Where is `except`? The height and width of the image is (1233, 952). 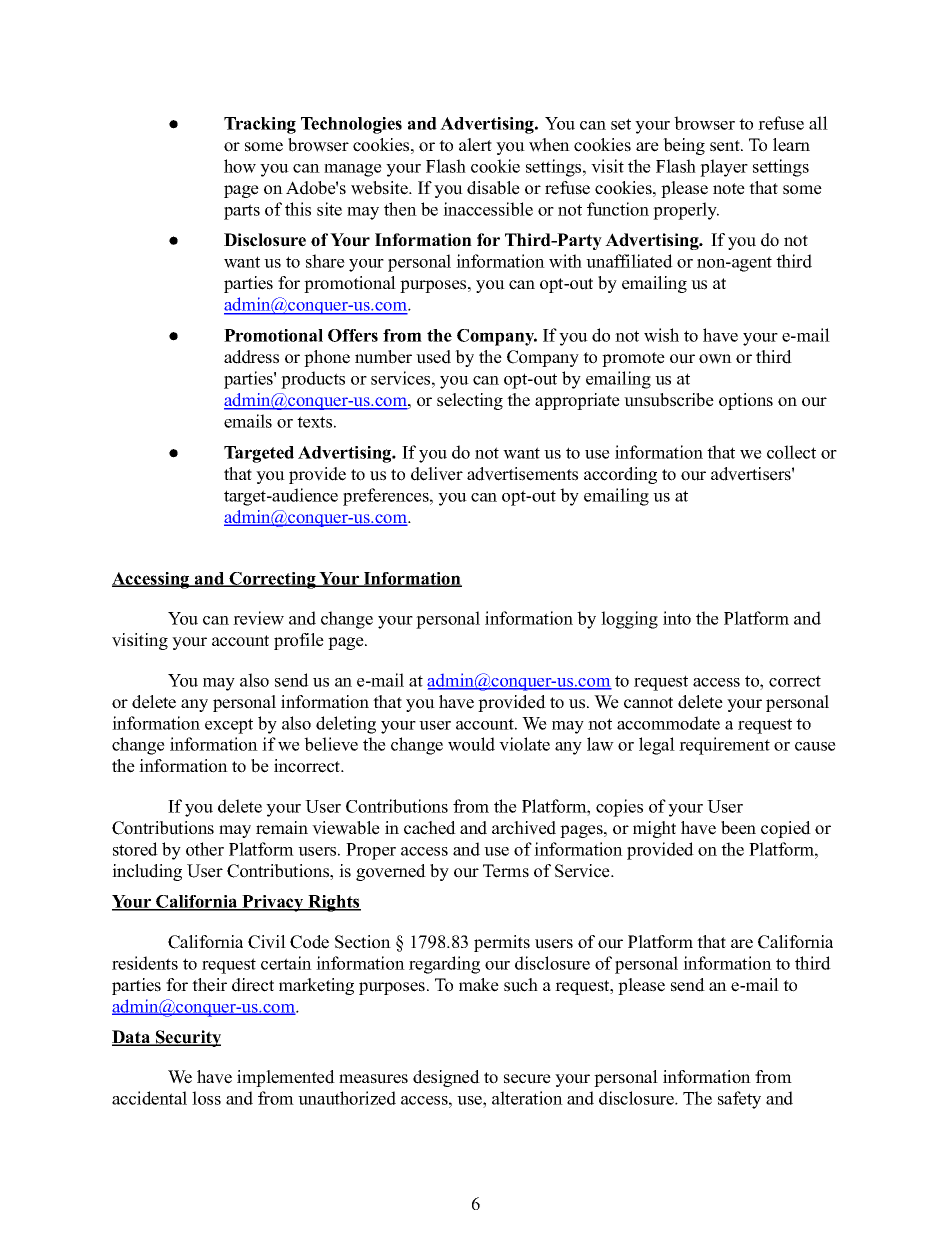
except is located at coordinates (229, 726).
